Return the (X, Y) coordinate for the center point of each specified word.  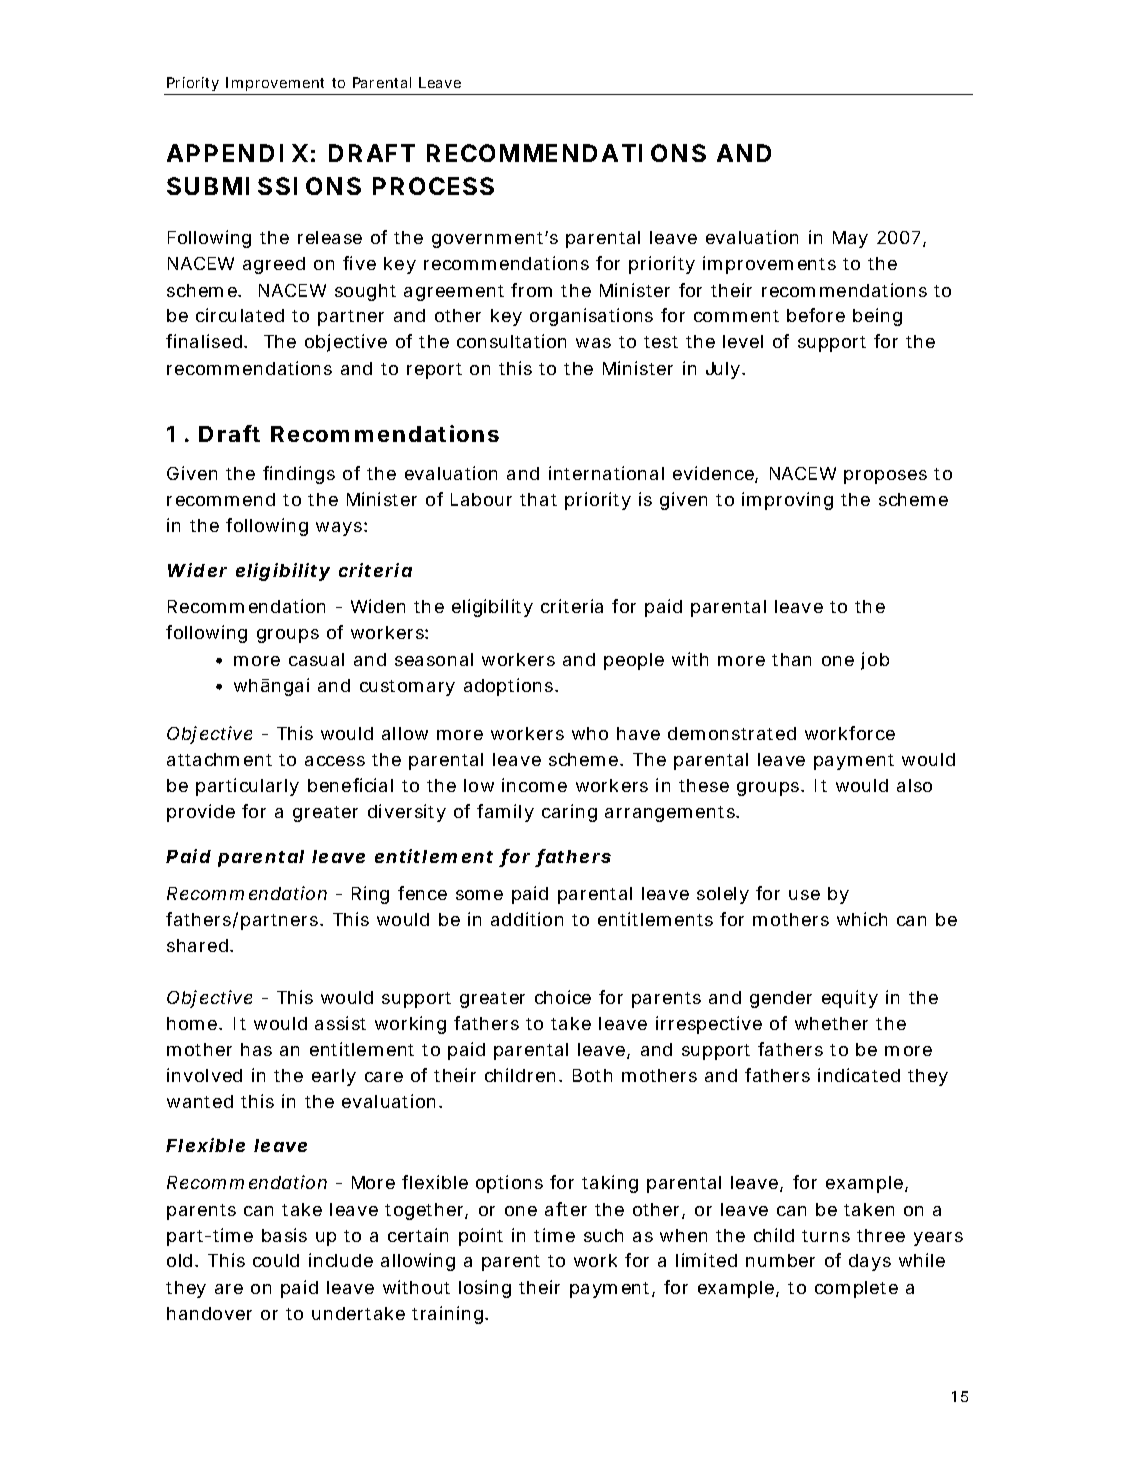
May (850, 239)
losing (485, 1289)
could (276, 1260)
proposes (885, 477)
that (538, 499)
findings (299, 475)
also (914, 785)
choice (563, 997)
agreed (274, 265)
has (256, 1049)
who (590, 733)
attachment (219, 759)
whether (831, 1023)
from (531, 290)
